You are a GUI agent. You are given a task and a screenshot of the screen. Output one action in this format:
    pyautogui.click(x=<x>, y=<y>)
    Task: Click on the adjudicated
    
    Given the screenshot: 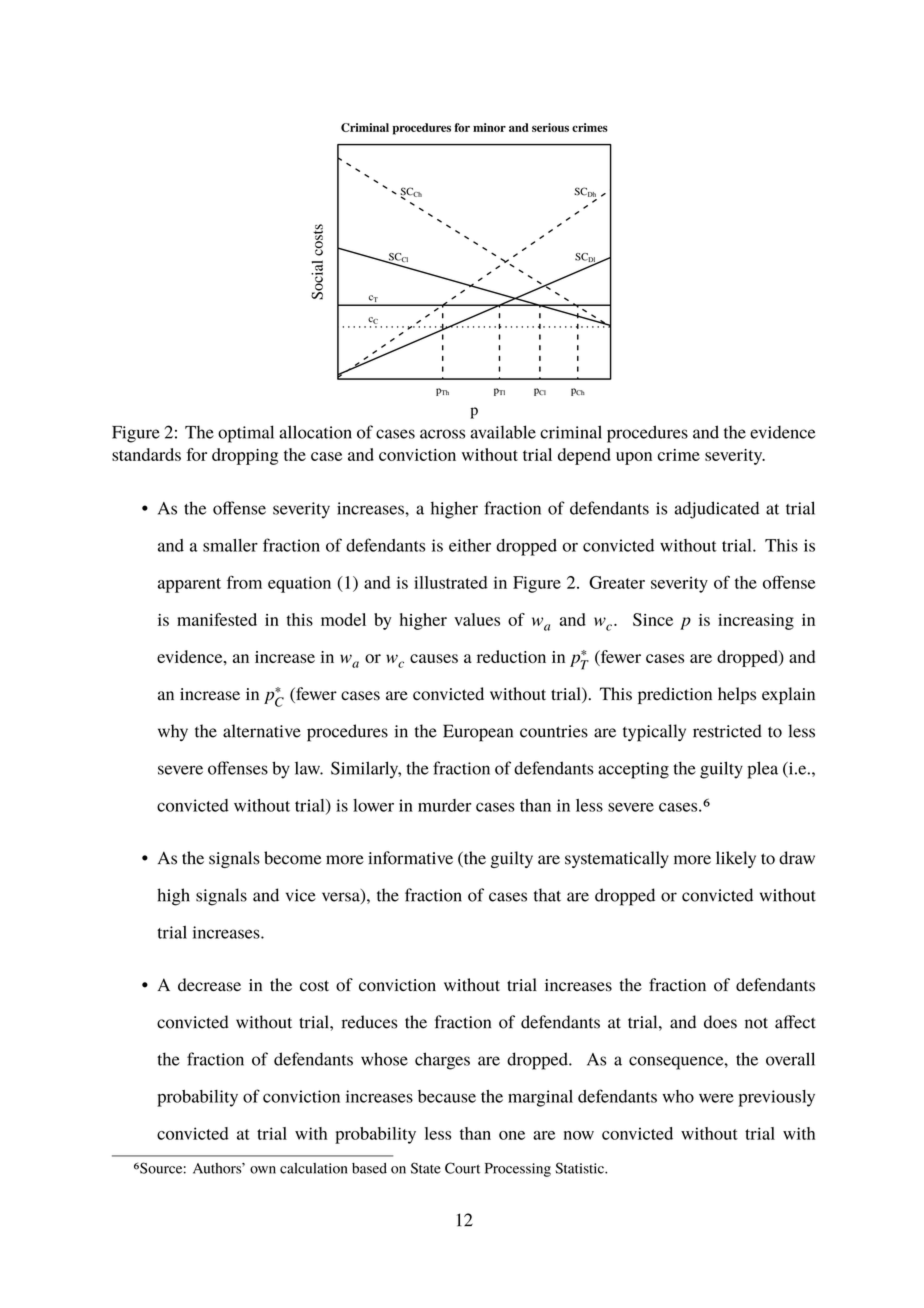 What is the action you would take?
    pyautogui.click(x=717, y=510)
